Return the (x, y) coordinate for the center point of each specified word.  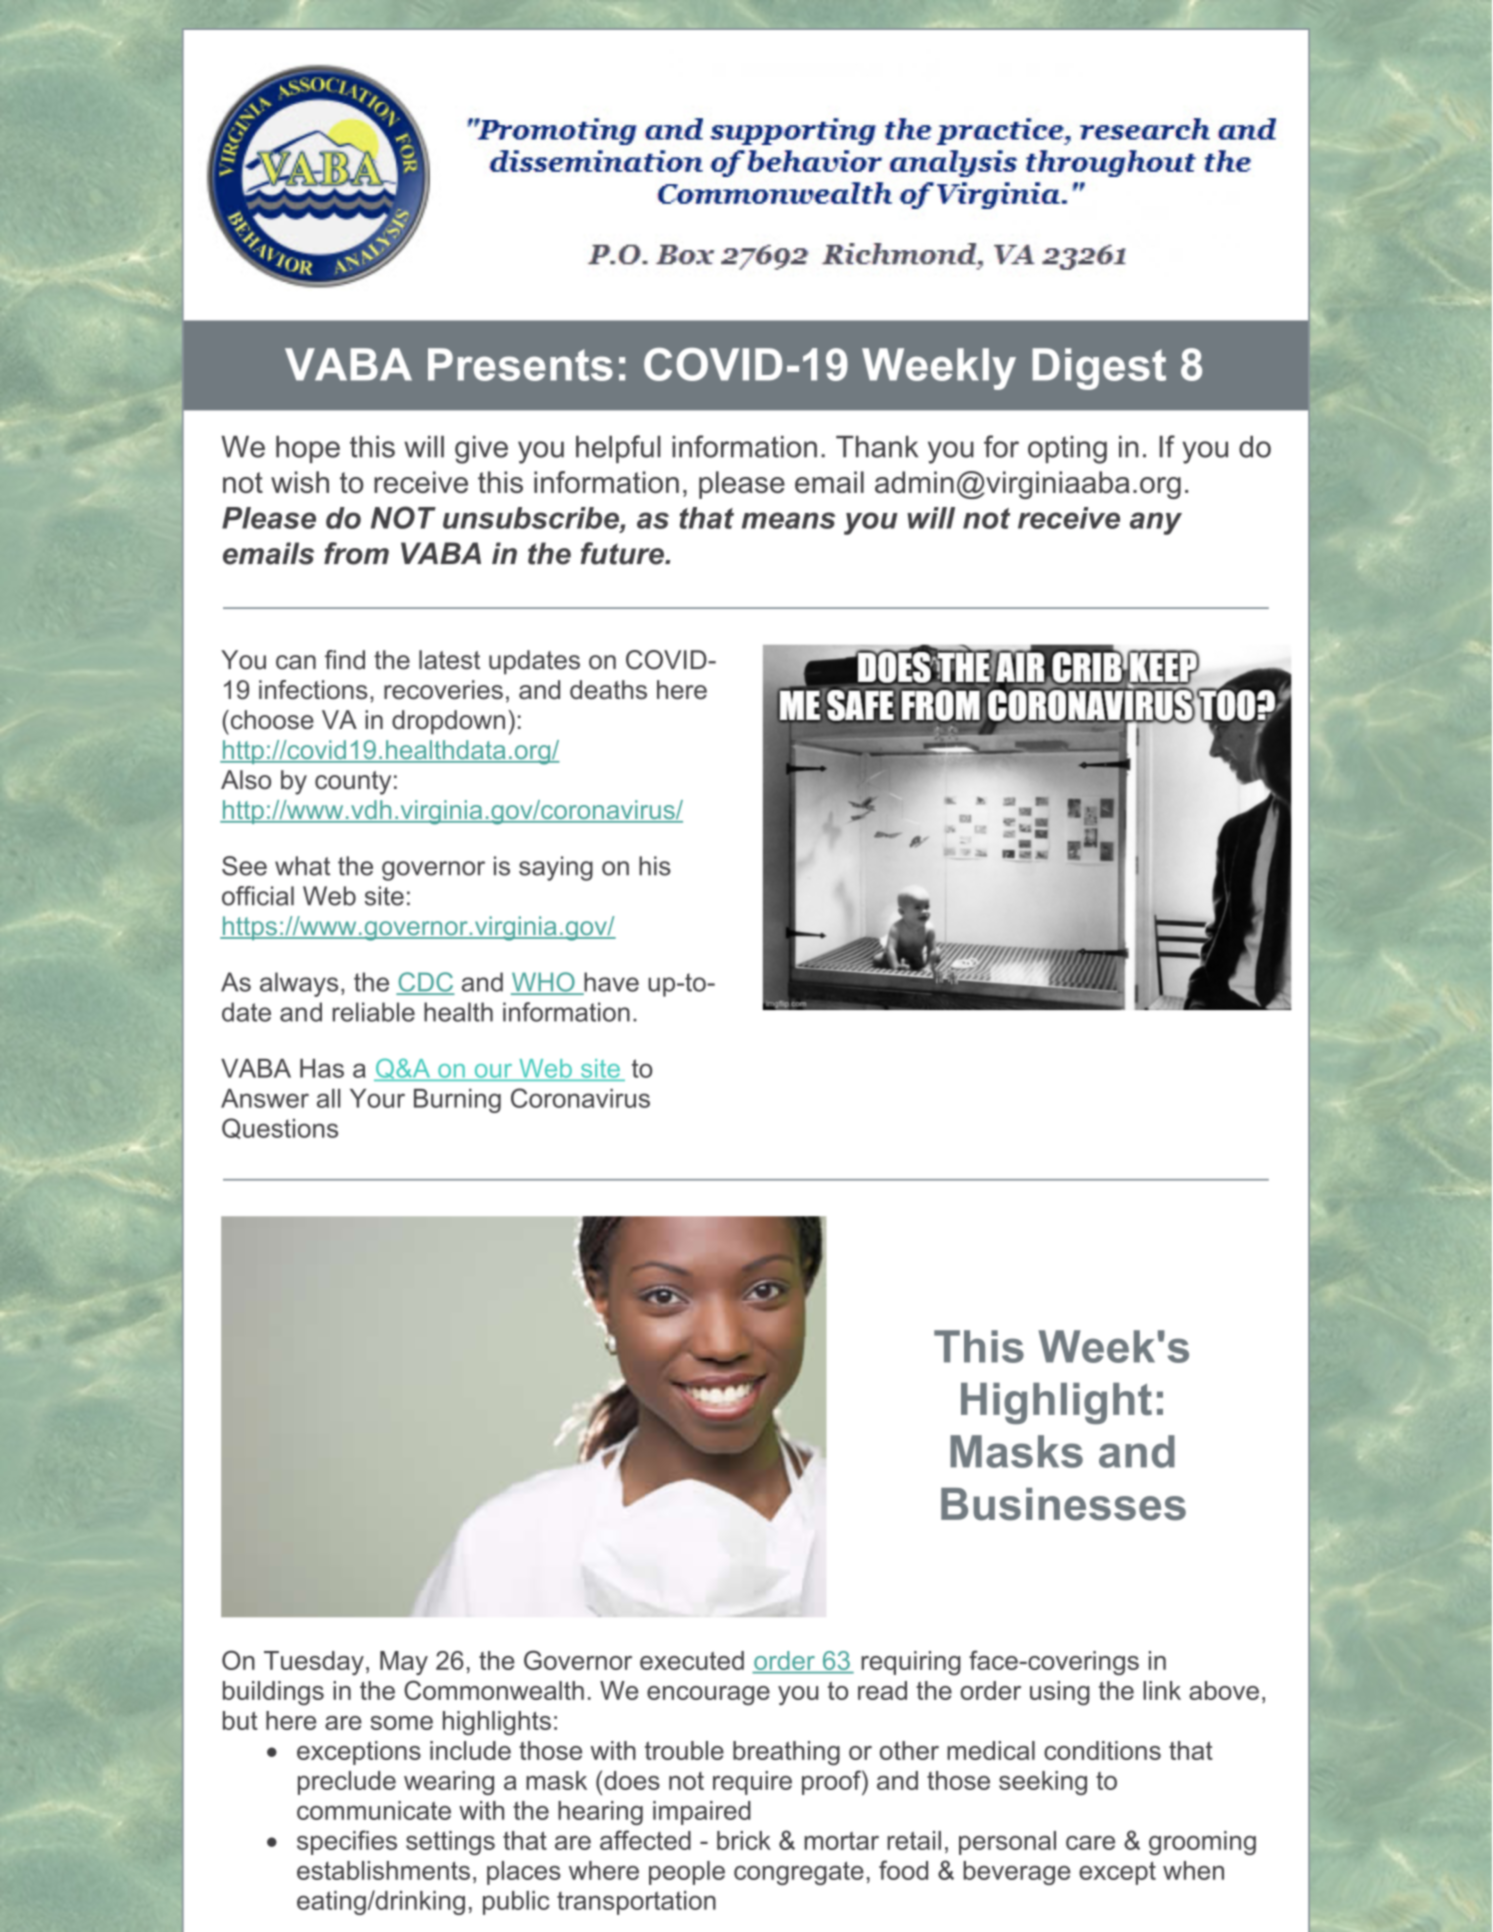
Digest (1099, 369)
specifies (347, 1842)
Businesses (1063, 1504)
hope (308, 449)
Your (377, 1098)
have (610, 983)
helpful (618, 449)
